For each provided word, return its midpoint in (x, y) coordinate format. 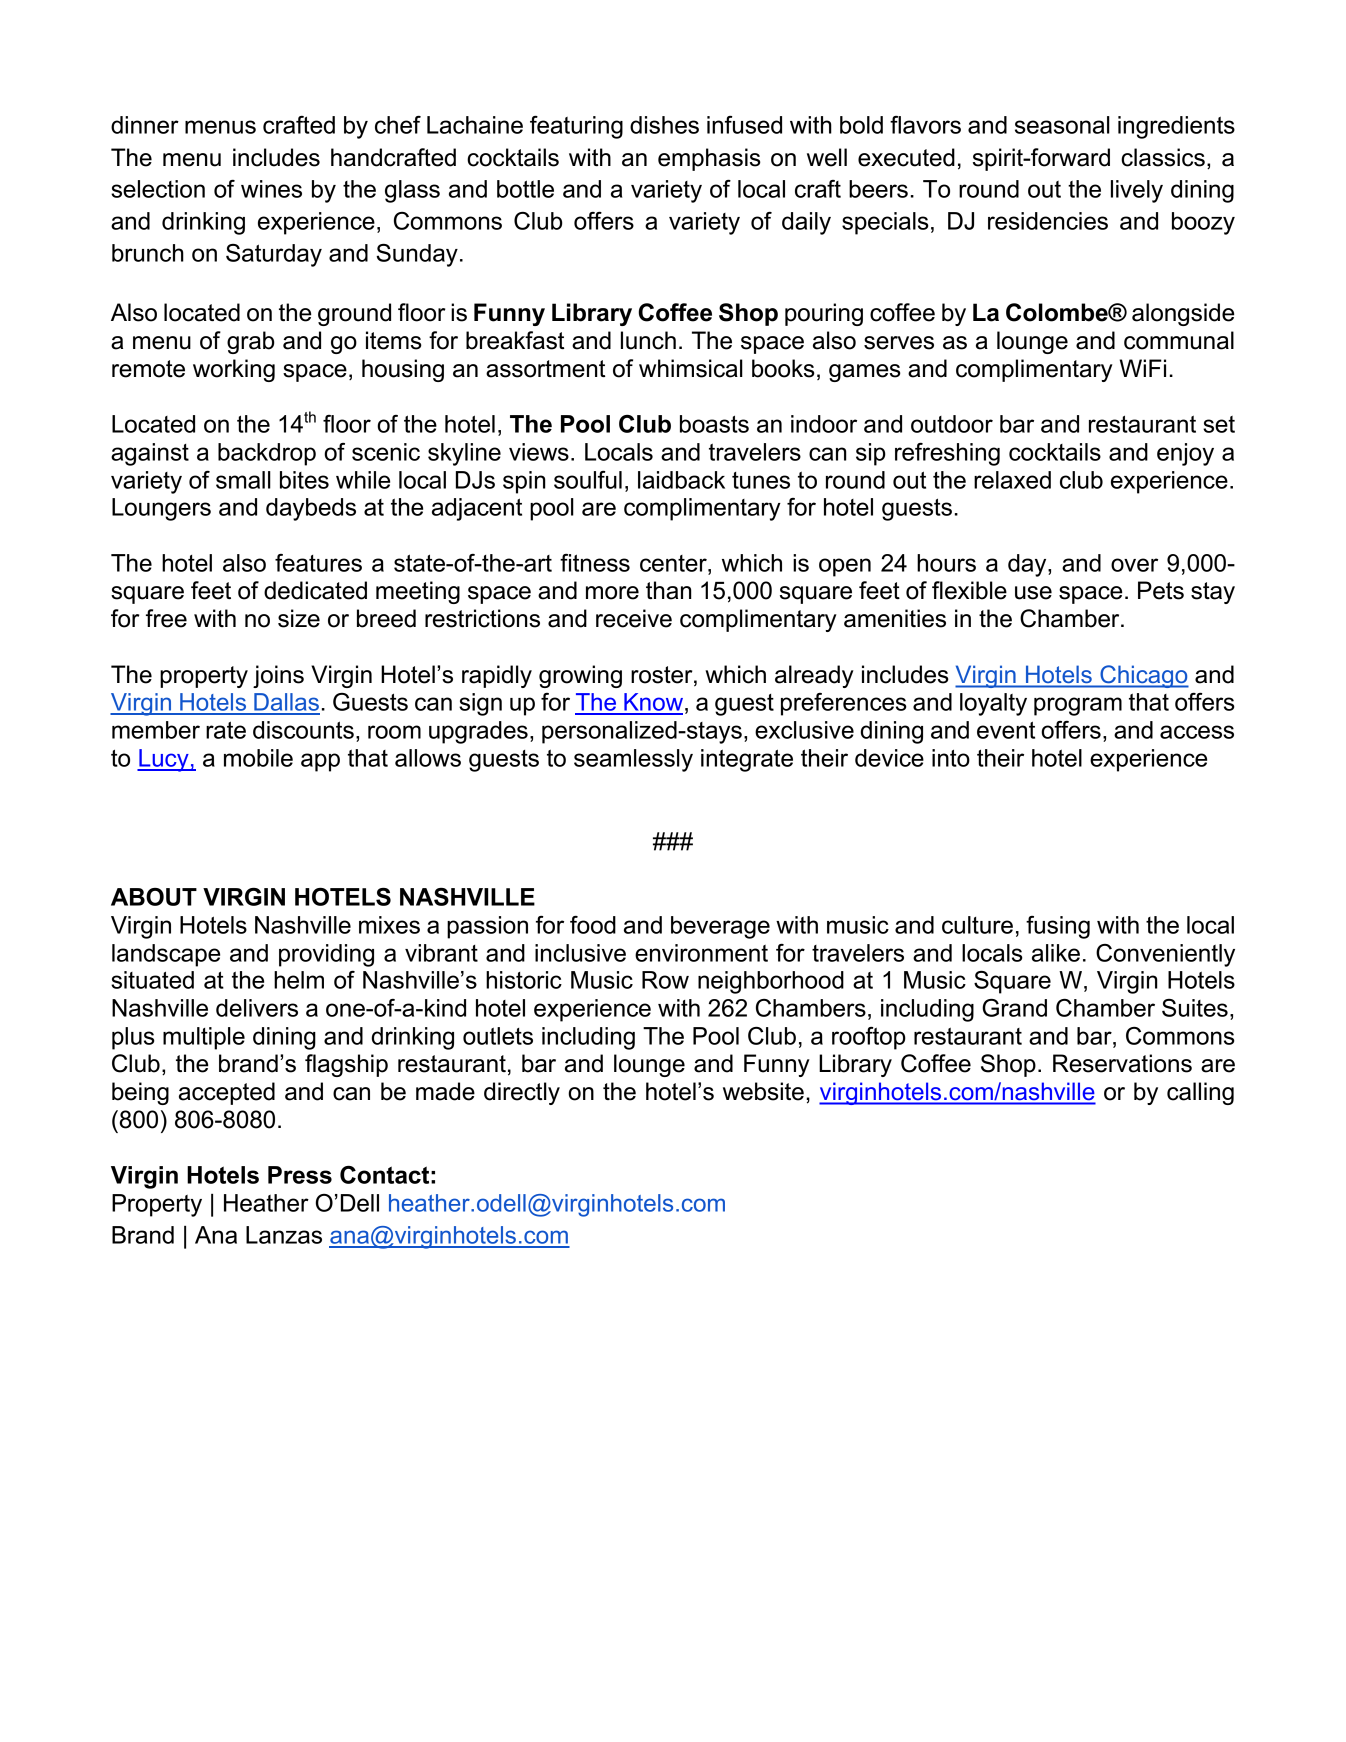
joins (278, 676)
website (763, 1091)
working (234, 370)
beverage (720, 927)
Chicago (1143, 676)
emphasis (709, 159)
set (1219, 424)
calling (1200, 1093)
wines (271, 189)
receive (634, 618)
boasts (714, 424)
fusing (1058, 927)
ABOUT (154, 897)
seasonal (1062, 125)
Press (300, 1175)
